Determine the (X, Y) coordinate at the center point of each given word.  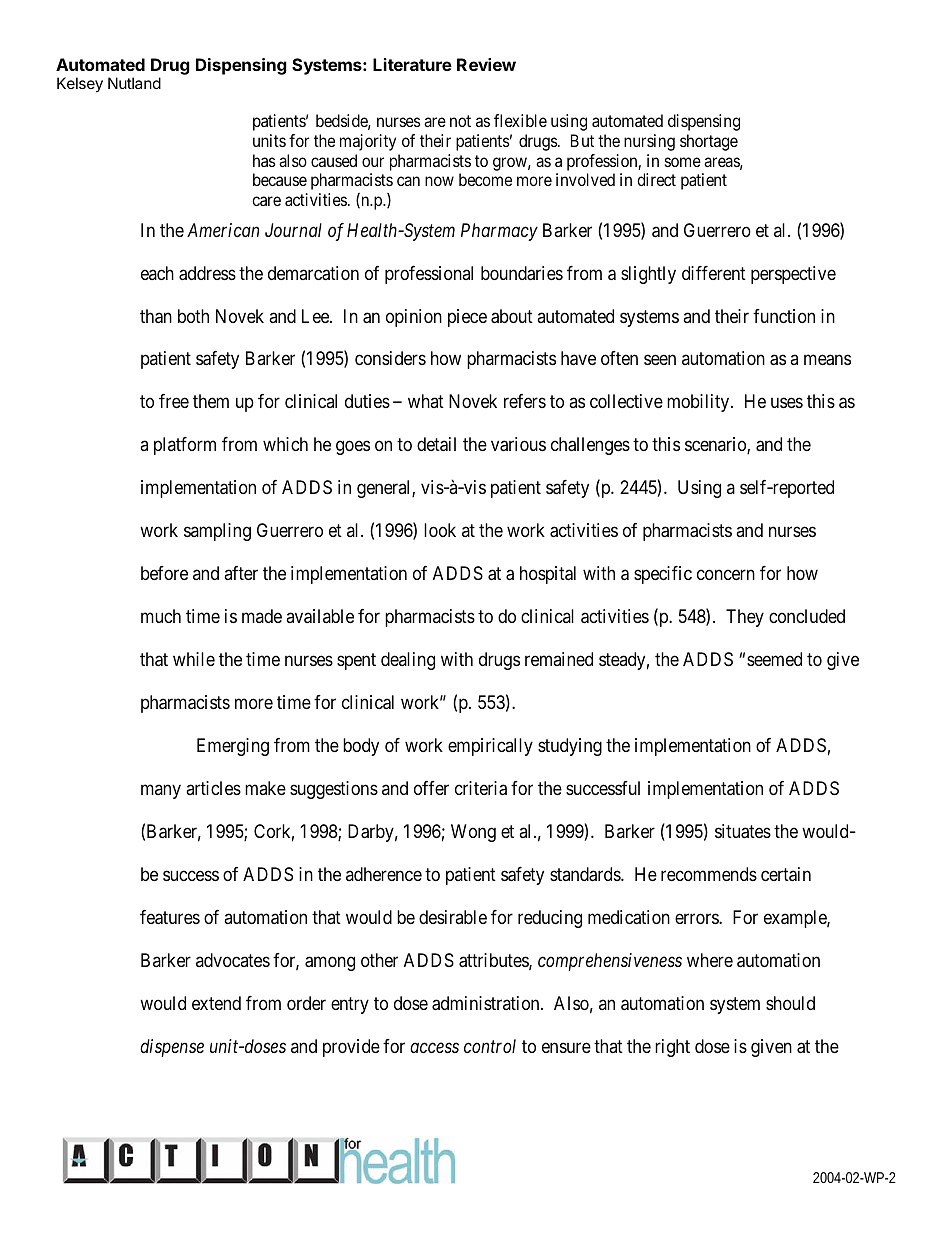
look (440, 530)
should (790, 1003)
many (161, 792)
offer (431, 788)
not (460, 121)
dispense (172, 1048)
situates (743, 831)
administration (487, 1003)
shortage (709, 142)
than (156, 316)
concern (726, 575)
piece (467, 318)
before (164, 573)
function (784, 316)
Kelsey (80, 85)
